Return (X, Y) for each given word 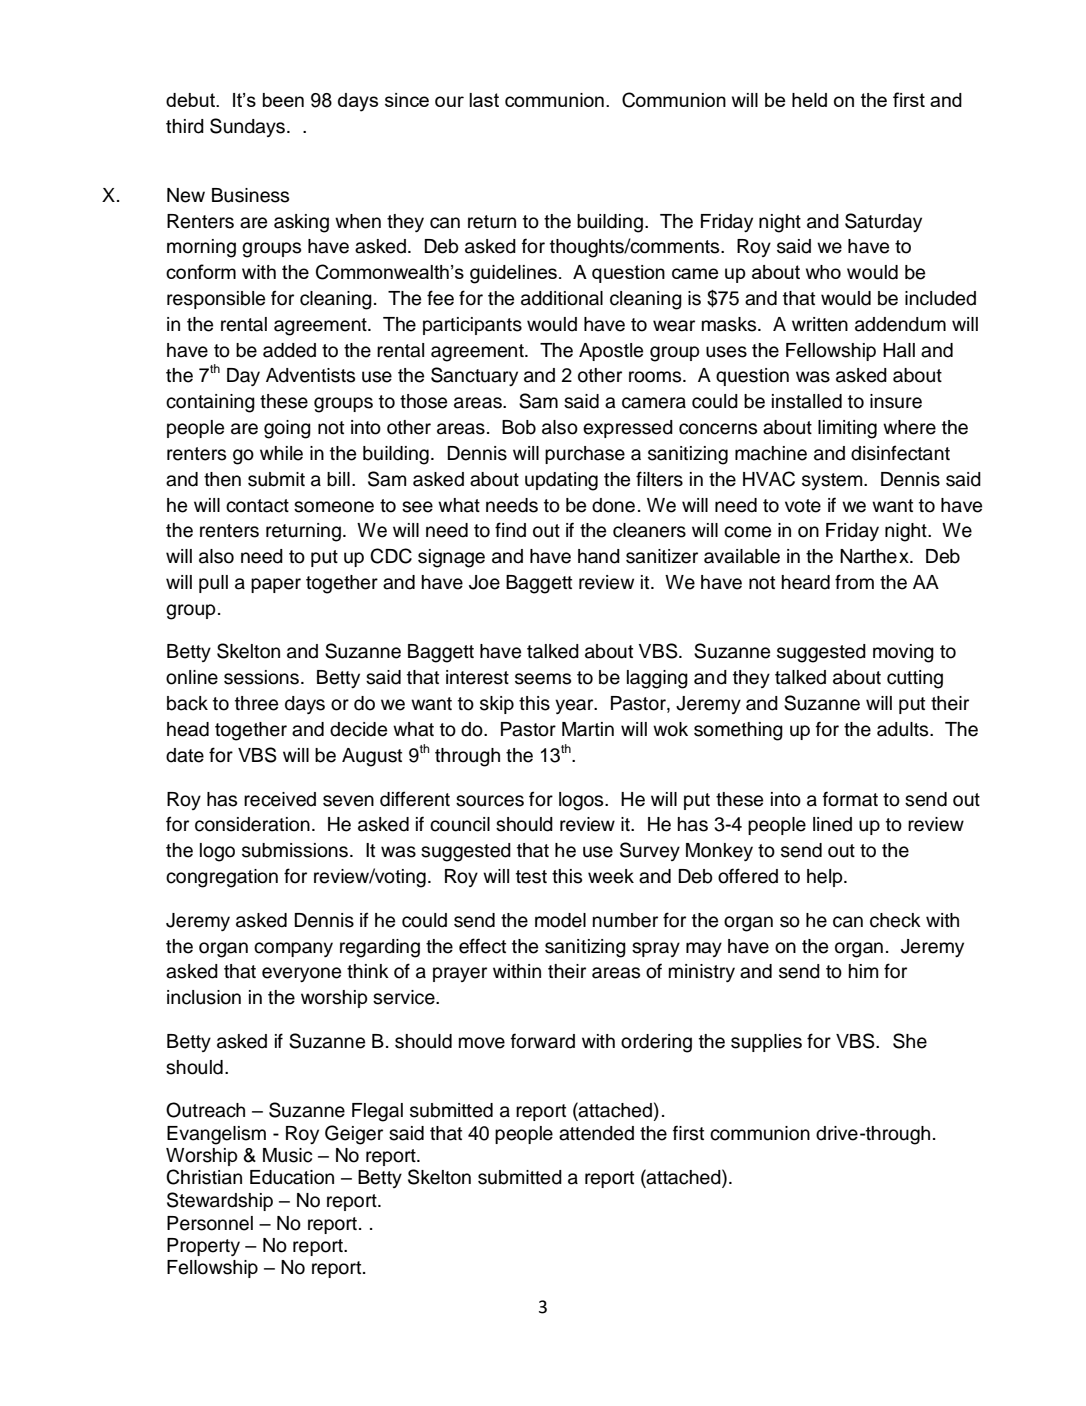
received (280, 799)
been (283, 100)
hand (599, 556)
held (809, 100)
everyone (301, 974)
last (484, 100)
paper (276, 585)
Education (292, 1177)
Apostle (611, 352)
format (850, 799)
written (820, 324)
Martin (588, 729)
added (289, 350)
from (854, 582)
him (863, 971)
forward (543, 1041)
